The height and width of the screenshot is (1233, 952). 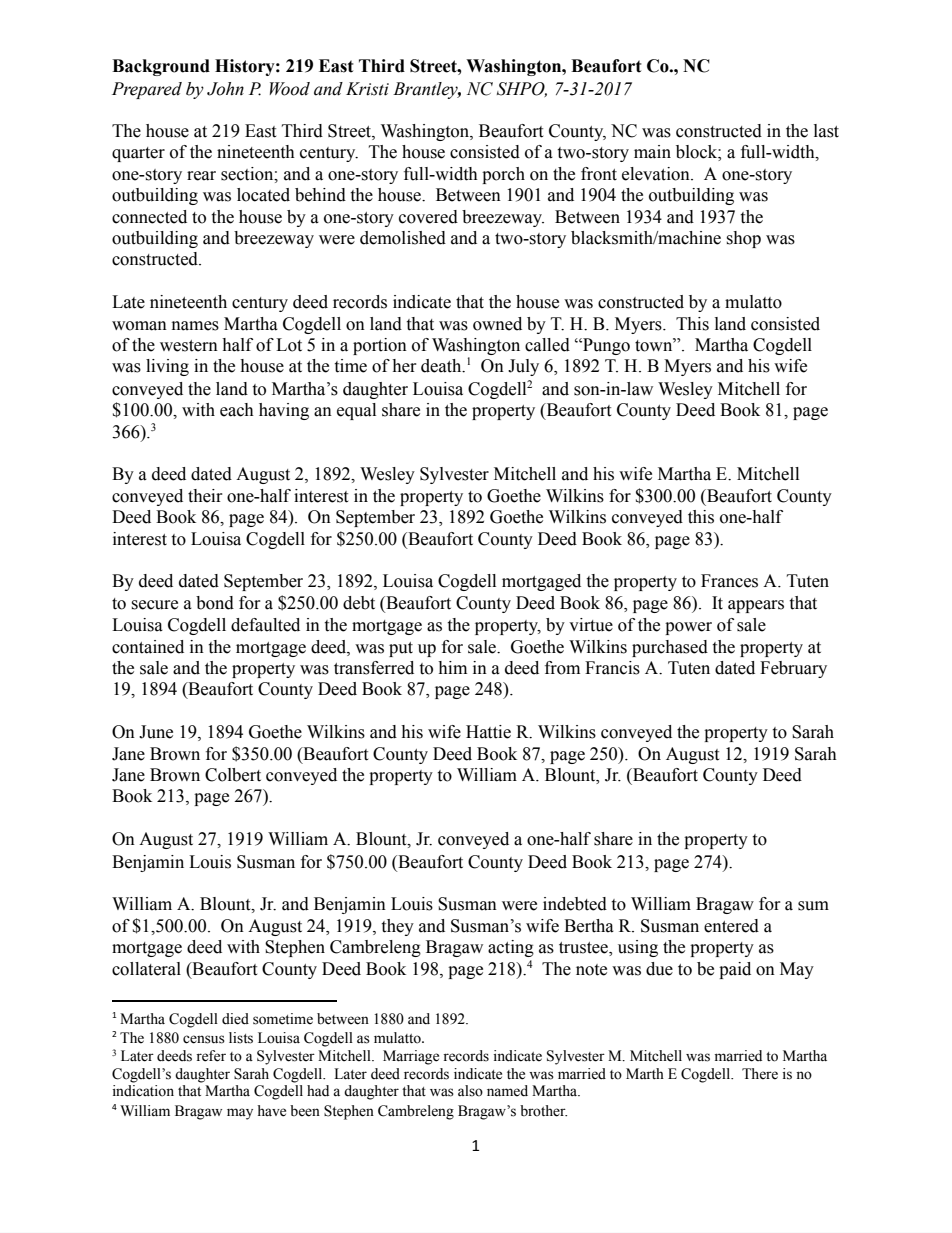 I want to click on last, so click(x=826, y=131).
